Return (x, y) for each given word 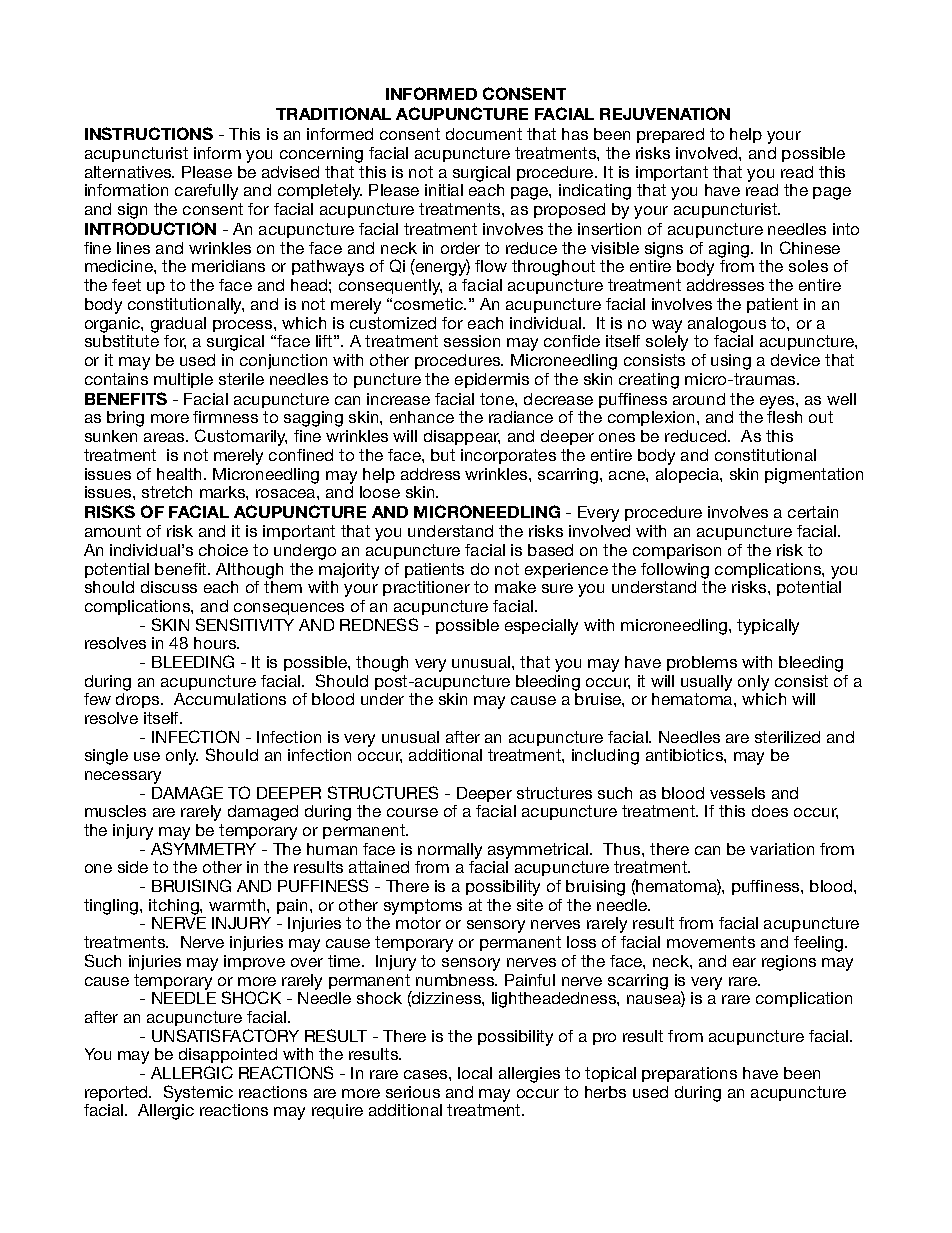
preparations (689, 1074)
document (484, 134)
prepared (670, 135)
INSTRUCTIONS (149, 133)
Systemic (198, 1093)
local (475, 1073)
